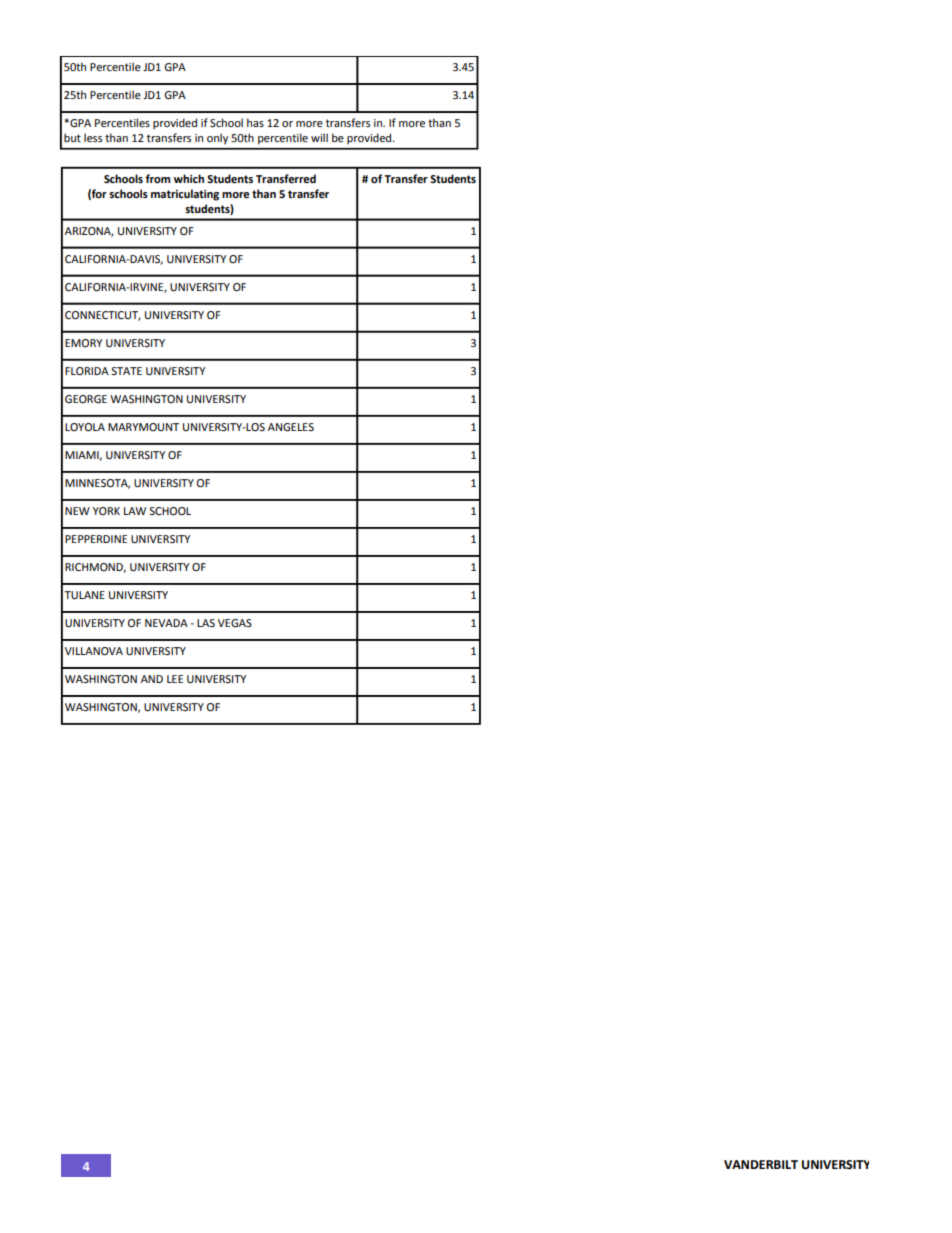 Image resolution: width=952 pixels, height=1233 pixels. What do you see at coordinates (319, 137) in the screenshot?
I see `will` at bounding box center [319, 137].
